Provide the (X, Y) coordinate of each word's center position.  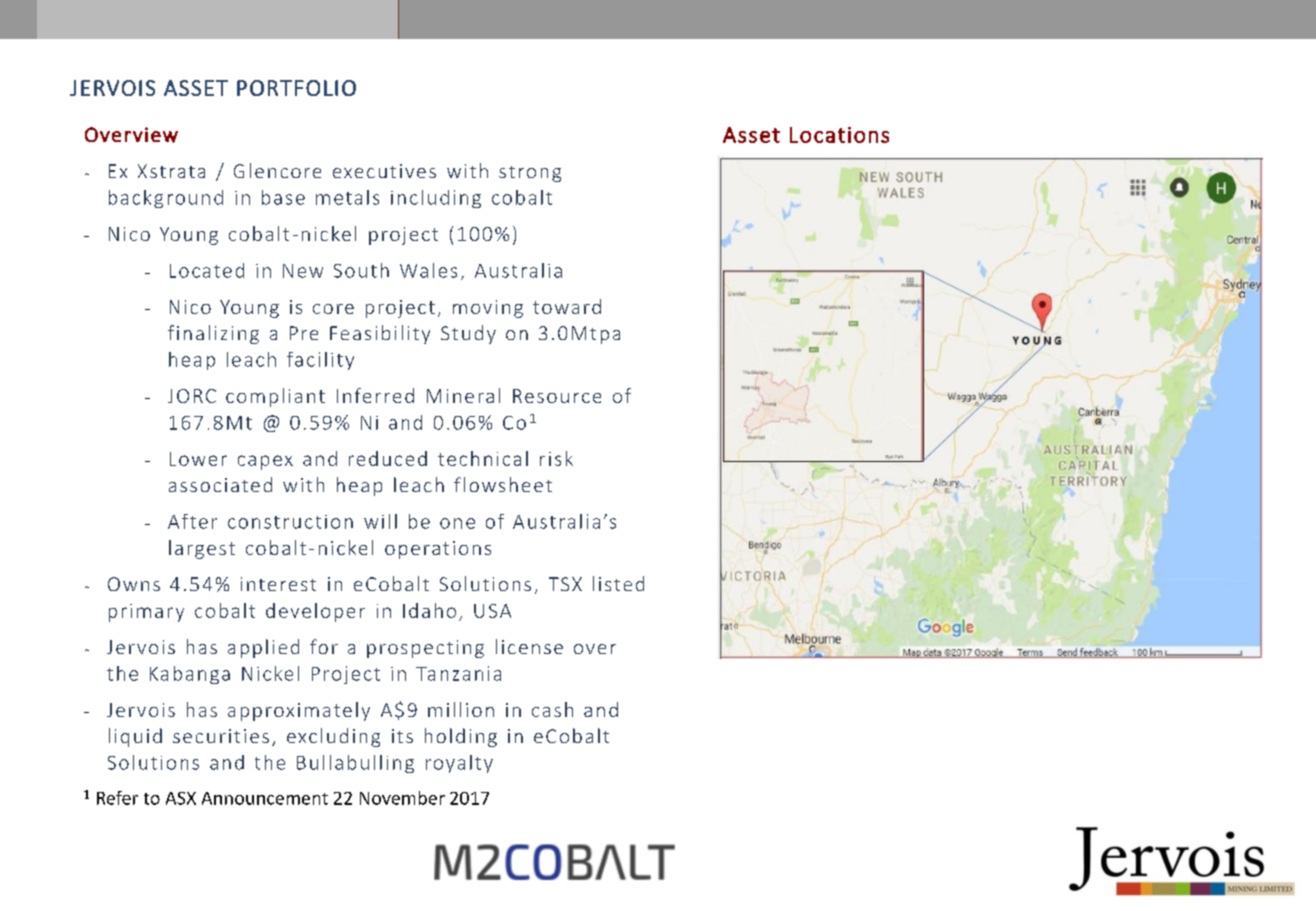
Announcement (265, 798)
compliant (275, 397)
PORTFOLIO (296, 88)
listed (618, 583)
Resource (557, 396)
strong (530, 174)
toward (567, 306)
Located (207, 270)
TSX (565, 584)
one (457, 523)
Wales (428, 270)
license (529, 646)
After (192, 521)
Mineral (463, 395)
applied (263, 648)
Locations (839, 135)
